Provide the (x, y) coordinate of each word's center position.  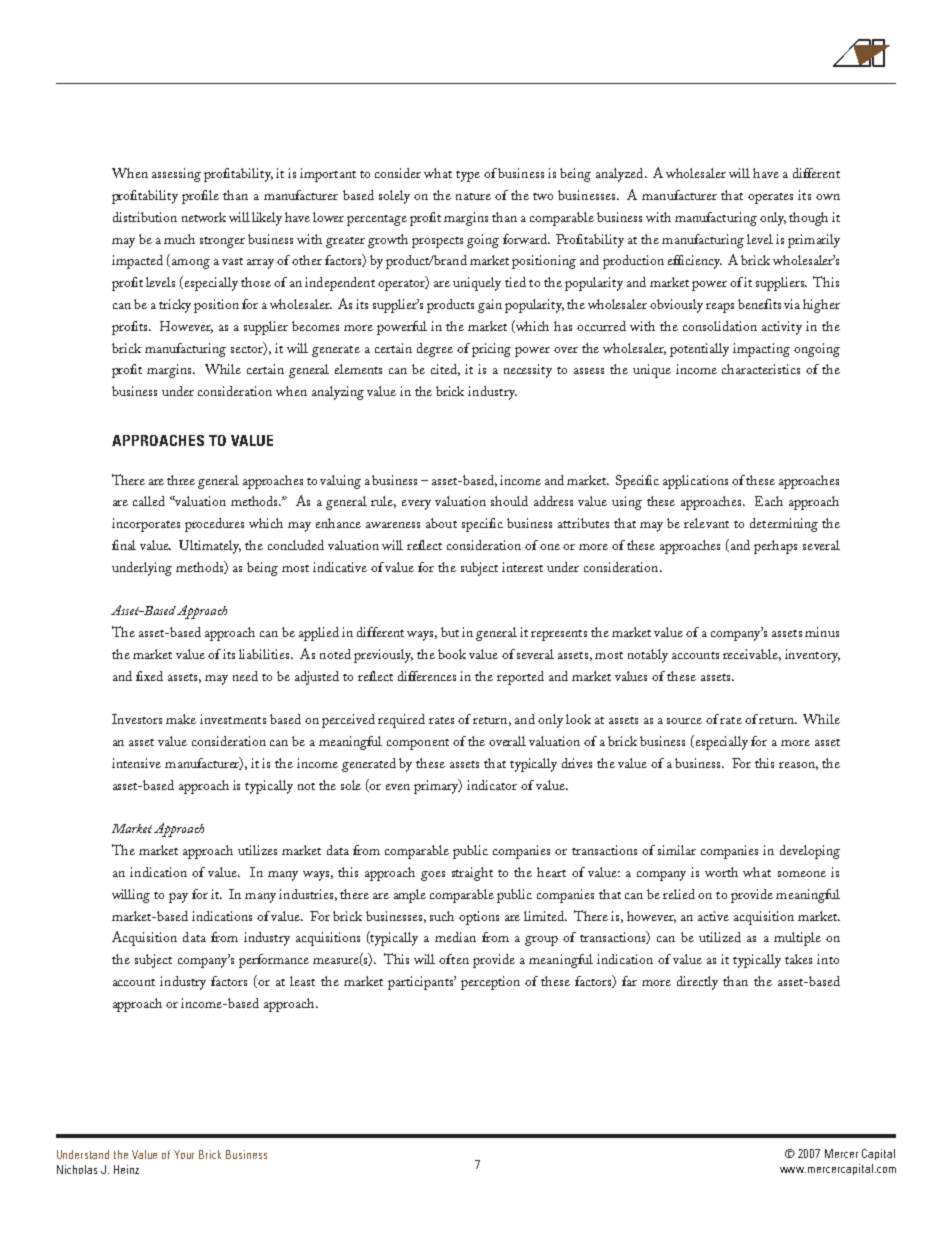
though (808, 219)
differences (427, 676)
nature (473, 196)
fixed (149, 676)
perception (490, 983)
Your (184, 1154)
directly (697, 983)
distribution (145, 217)
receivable (752, 655)
